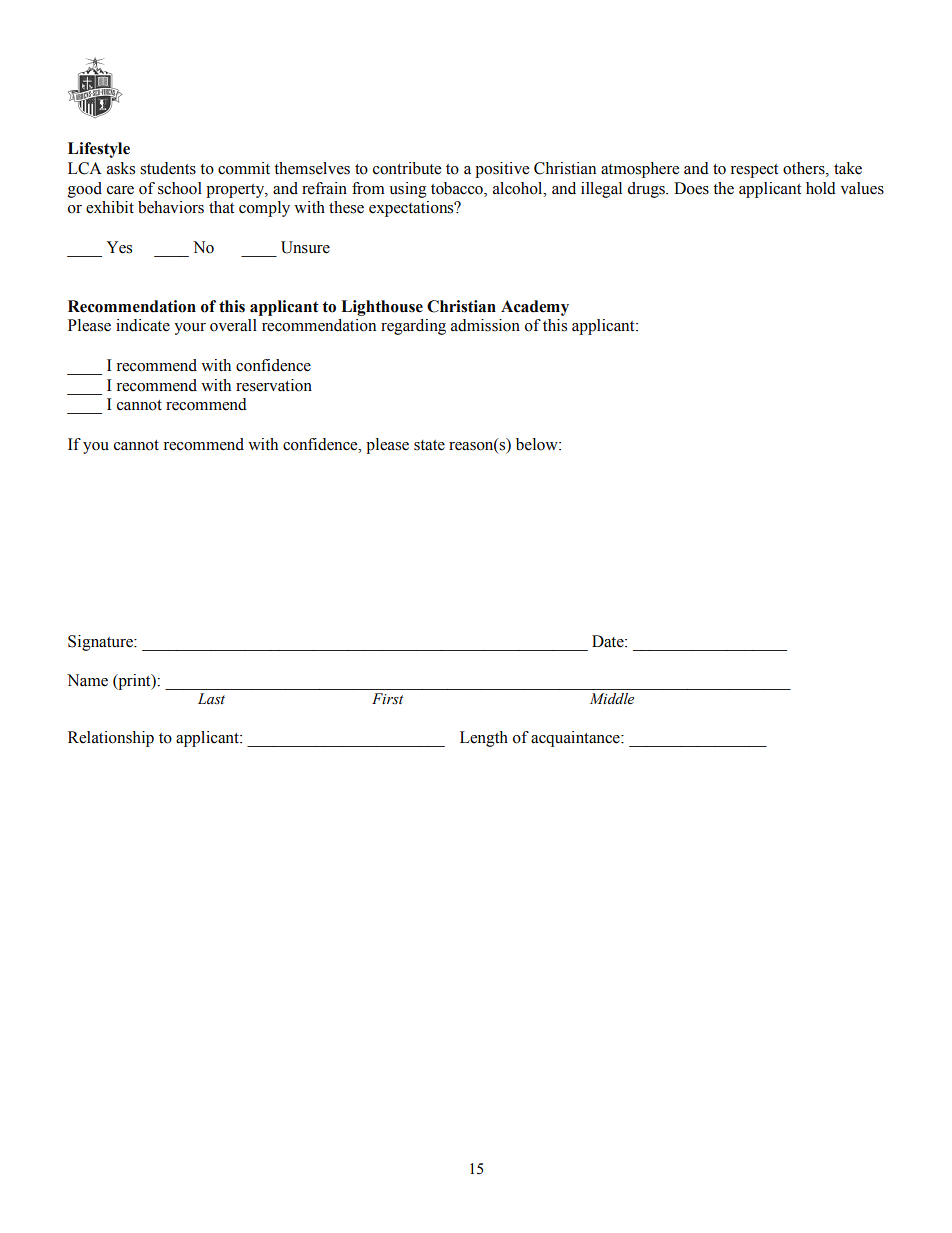 The image size is (952, 1233). I want to click on Length, so click(484, 739).
